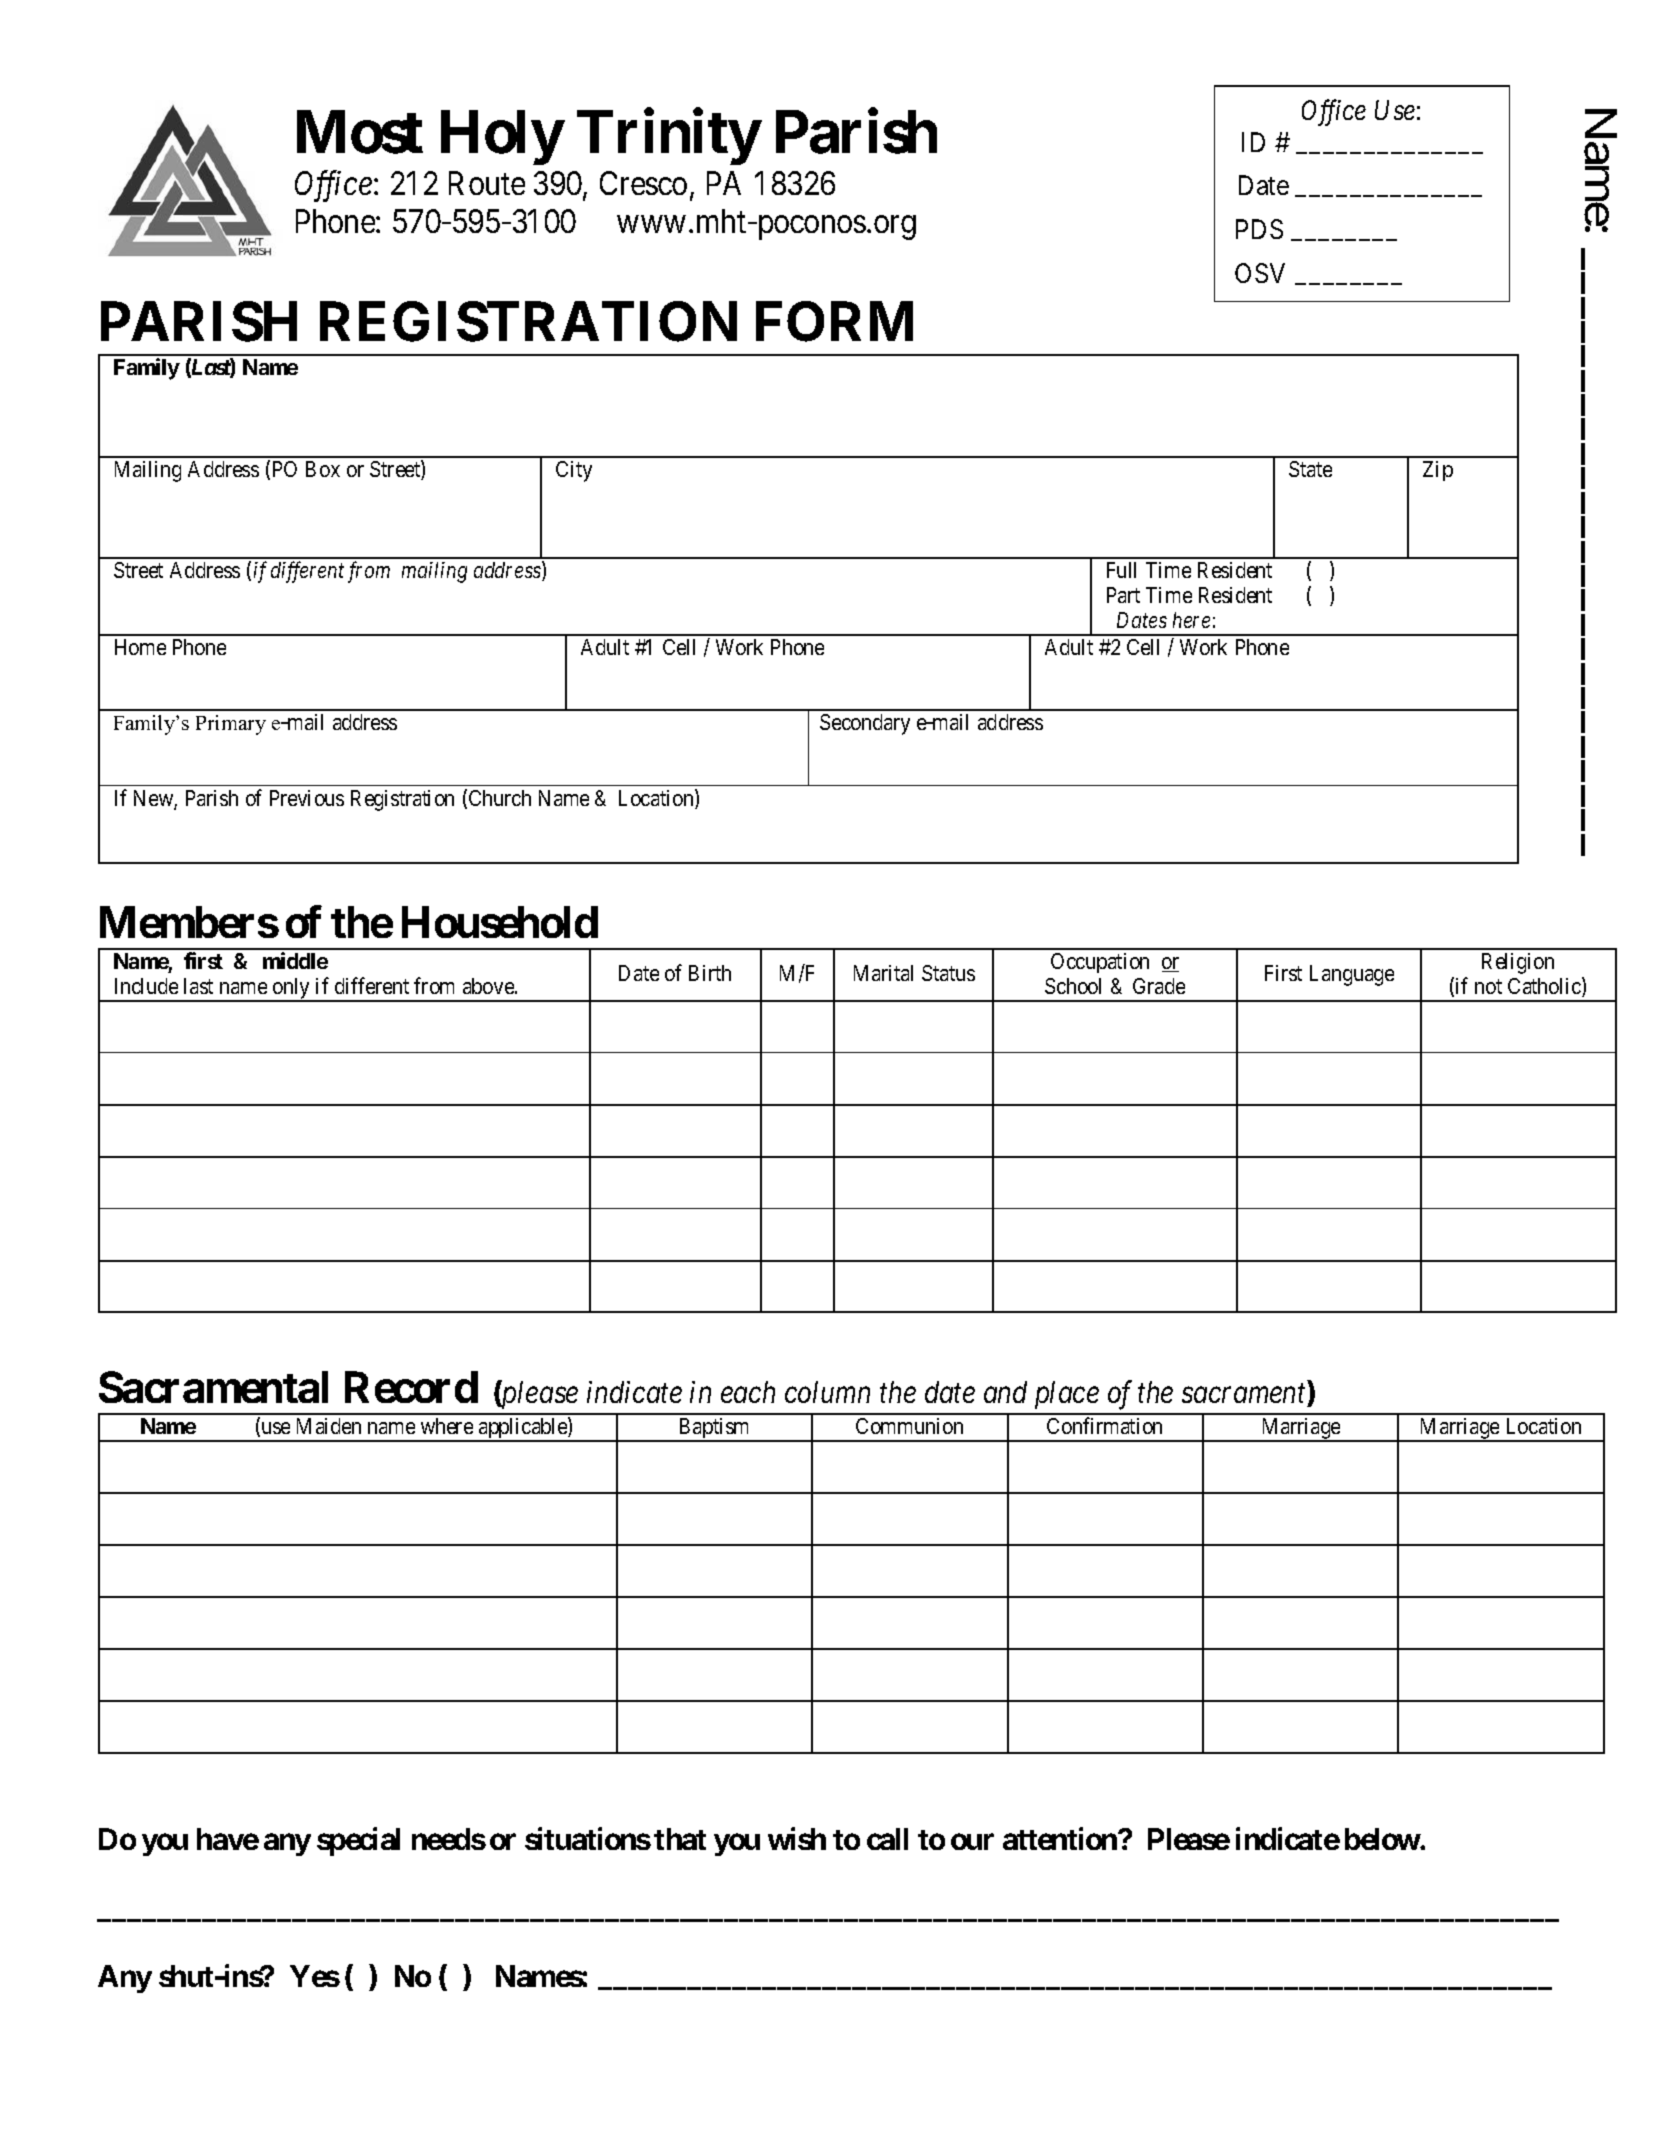 The width and height of the page is (1661, 2149). Describe the element at coordinates (827, 1392) in the page. I see `column` at that location.
